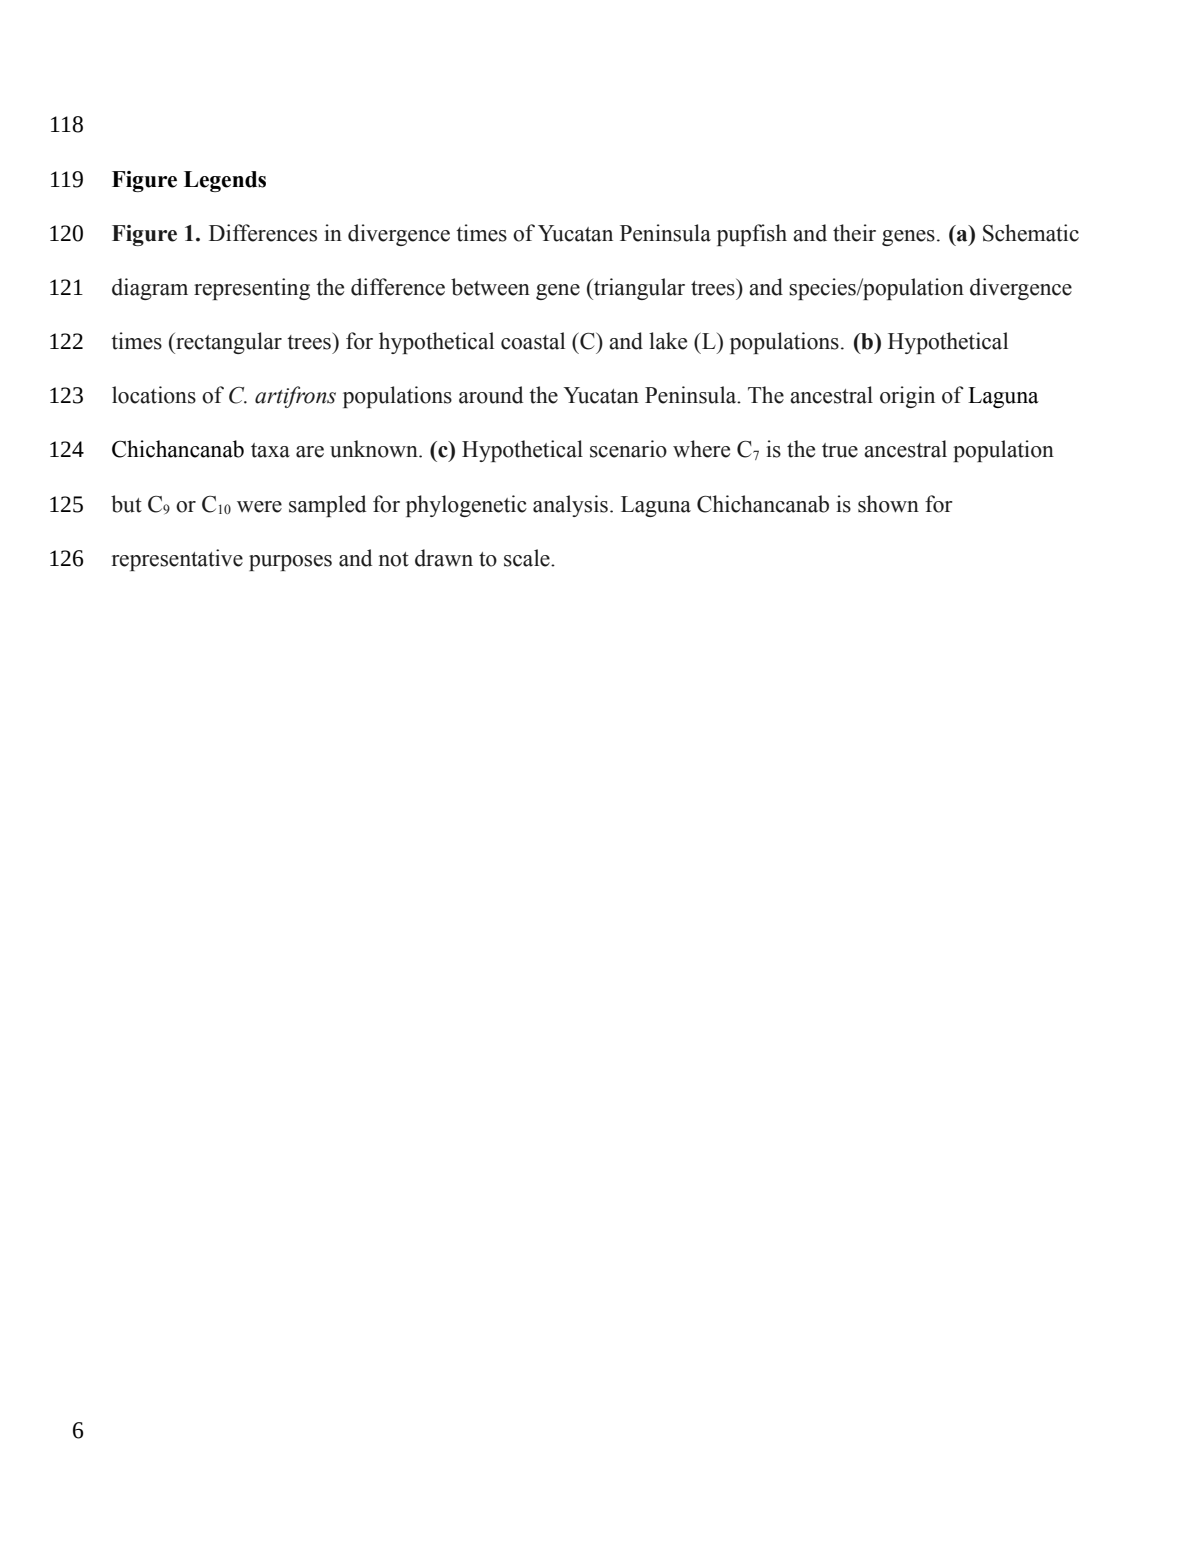  Describe the element at coordinates (907, 397) in the screenshot. I see `origin` at that location.
